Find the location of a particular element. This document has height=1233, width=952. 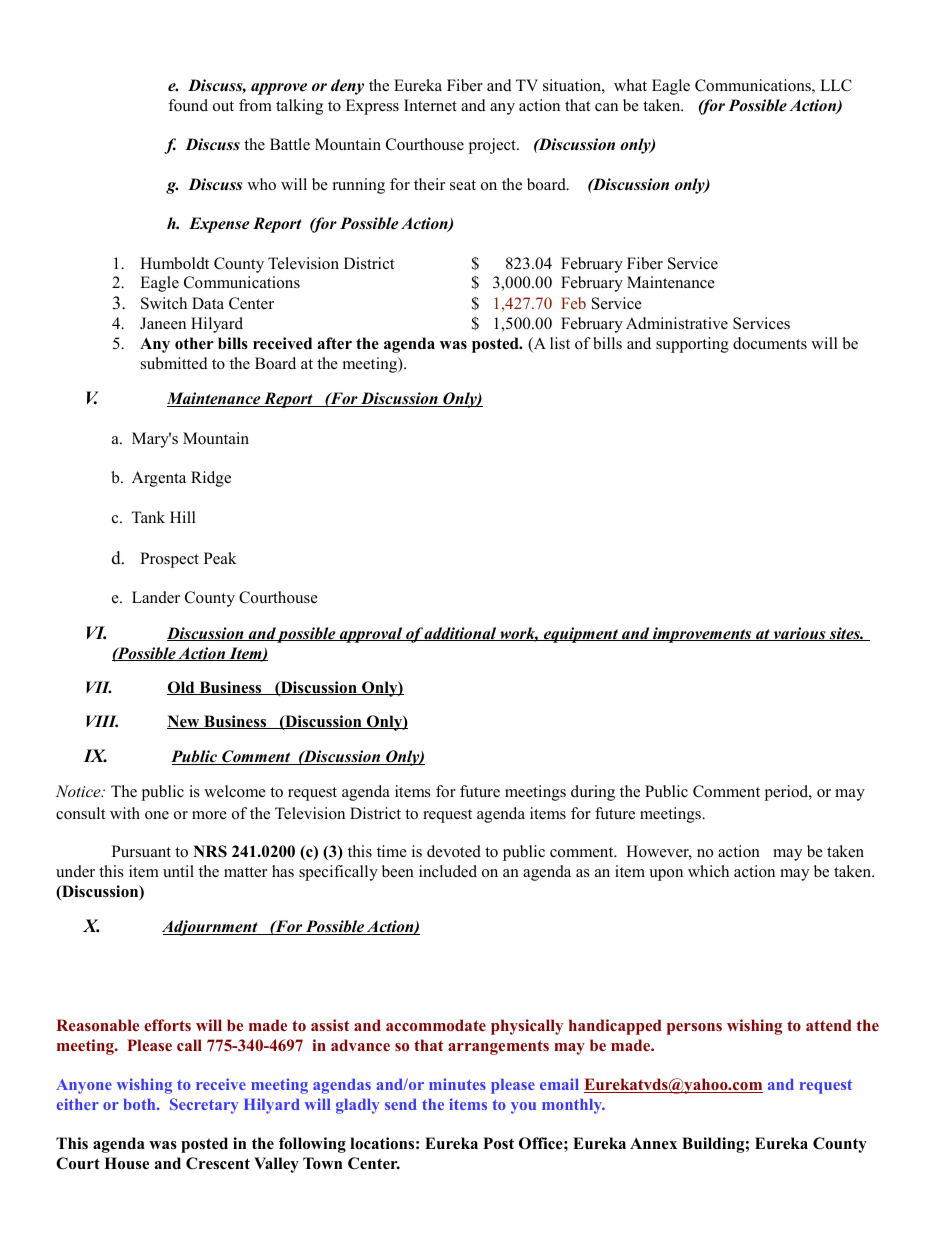

found is located at coordinates (188, 105).
